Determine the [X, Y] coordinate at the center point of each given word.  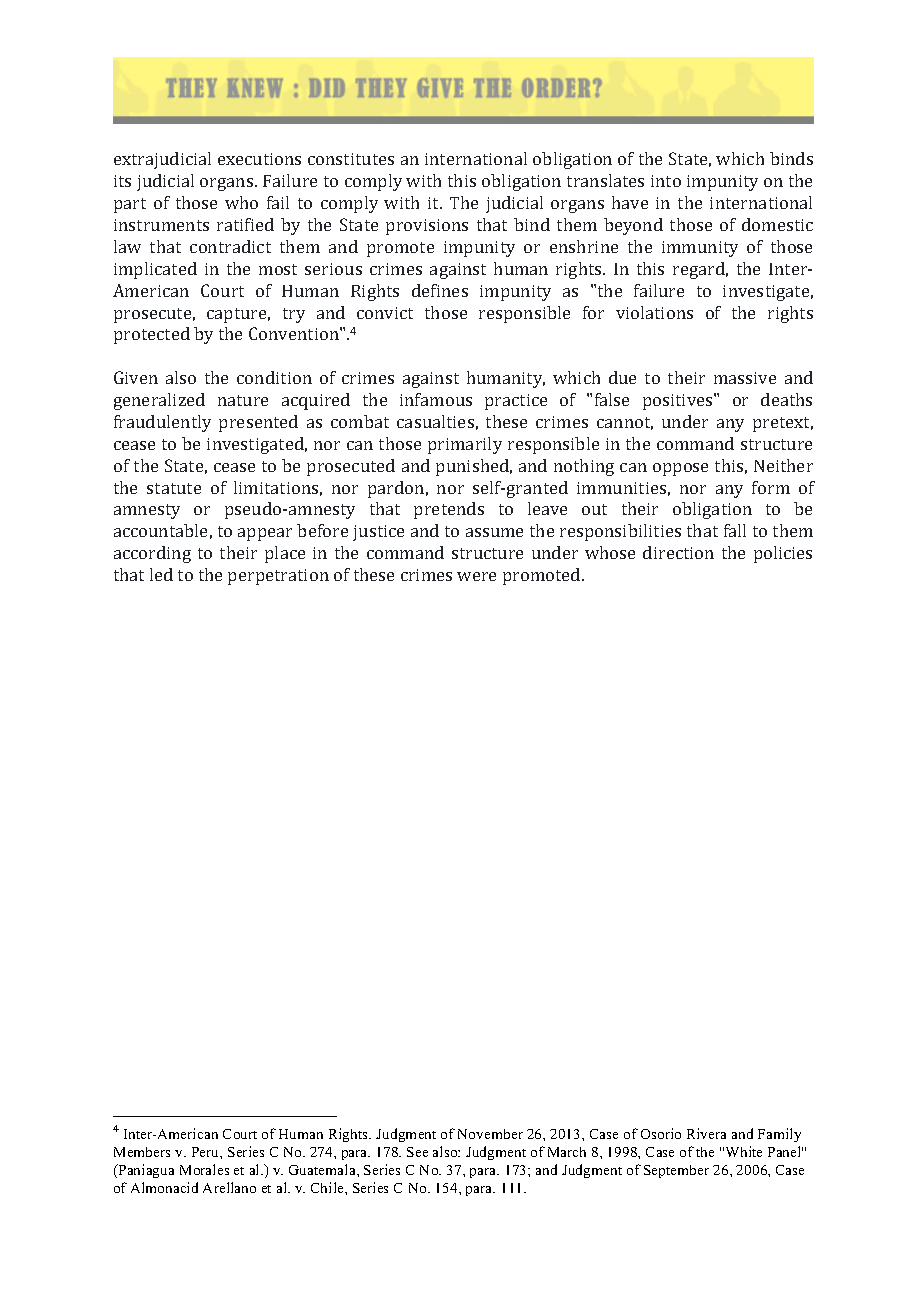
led [161, 574]
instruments [161, 225]
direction [678, 552]
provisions [427, 227]
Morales [204, 1169]
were [476, 576]
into [666, 181]
